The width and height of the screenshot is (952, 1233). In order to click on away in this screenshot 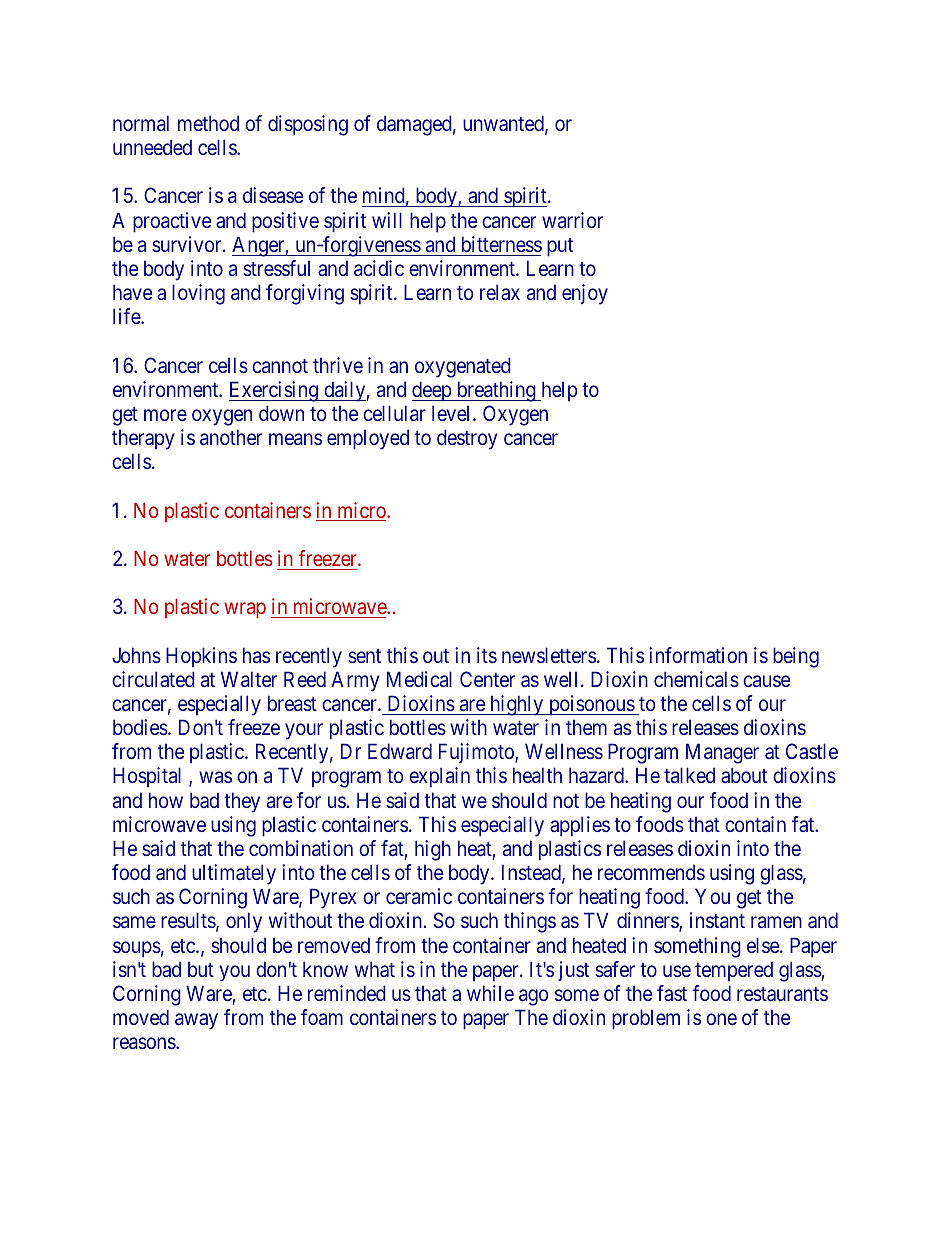, I will do `click(196, 1021)`.
